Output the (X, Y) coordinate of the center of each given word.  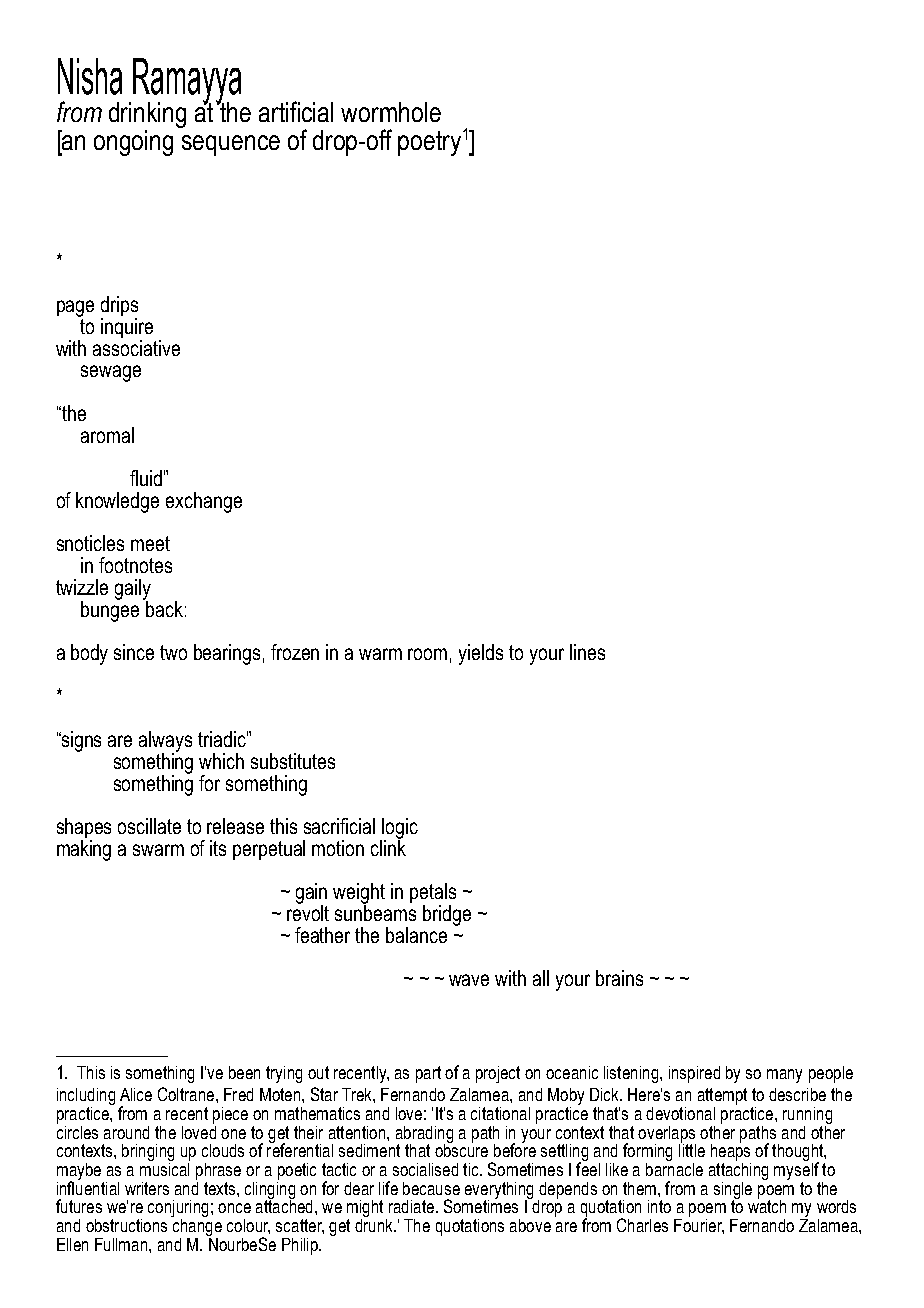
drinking (147, 115)
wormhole (391, 112)
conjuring (178, 1210)
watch (767, 1205)
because (431, 1188)
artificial (296, 111)
